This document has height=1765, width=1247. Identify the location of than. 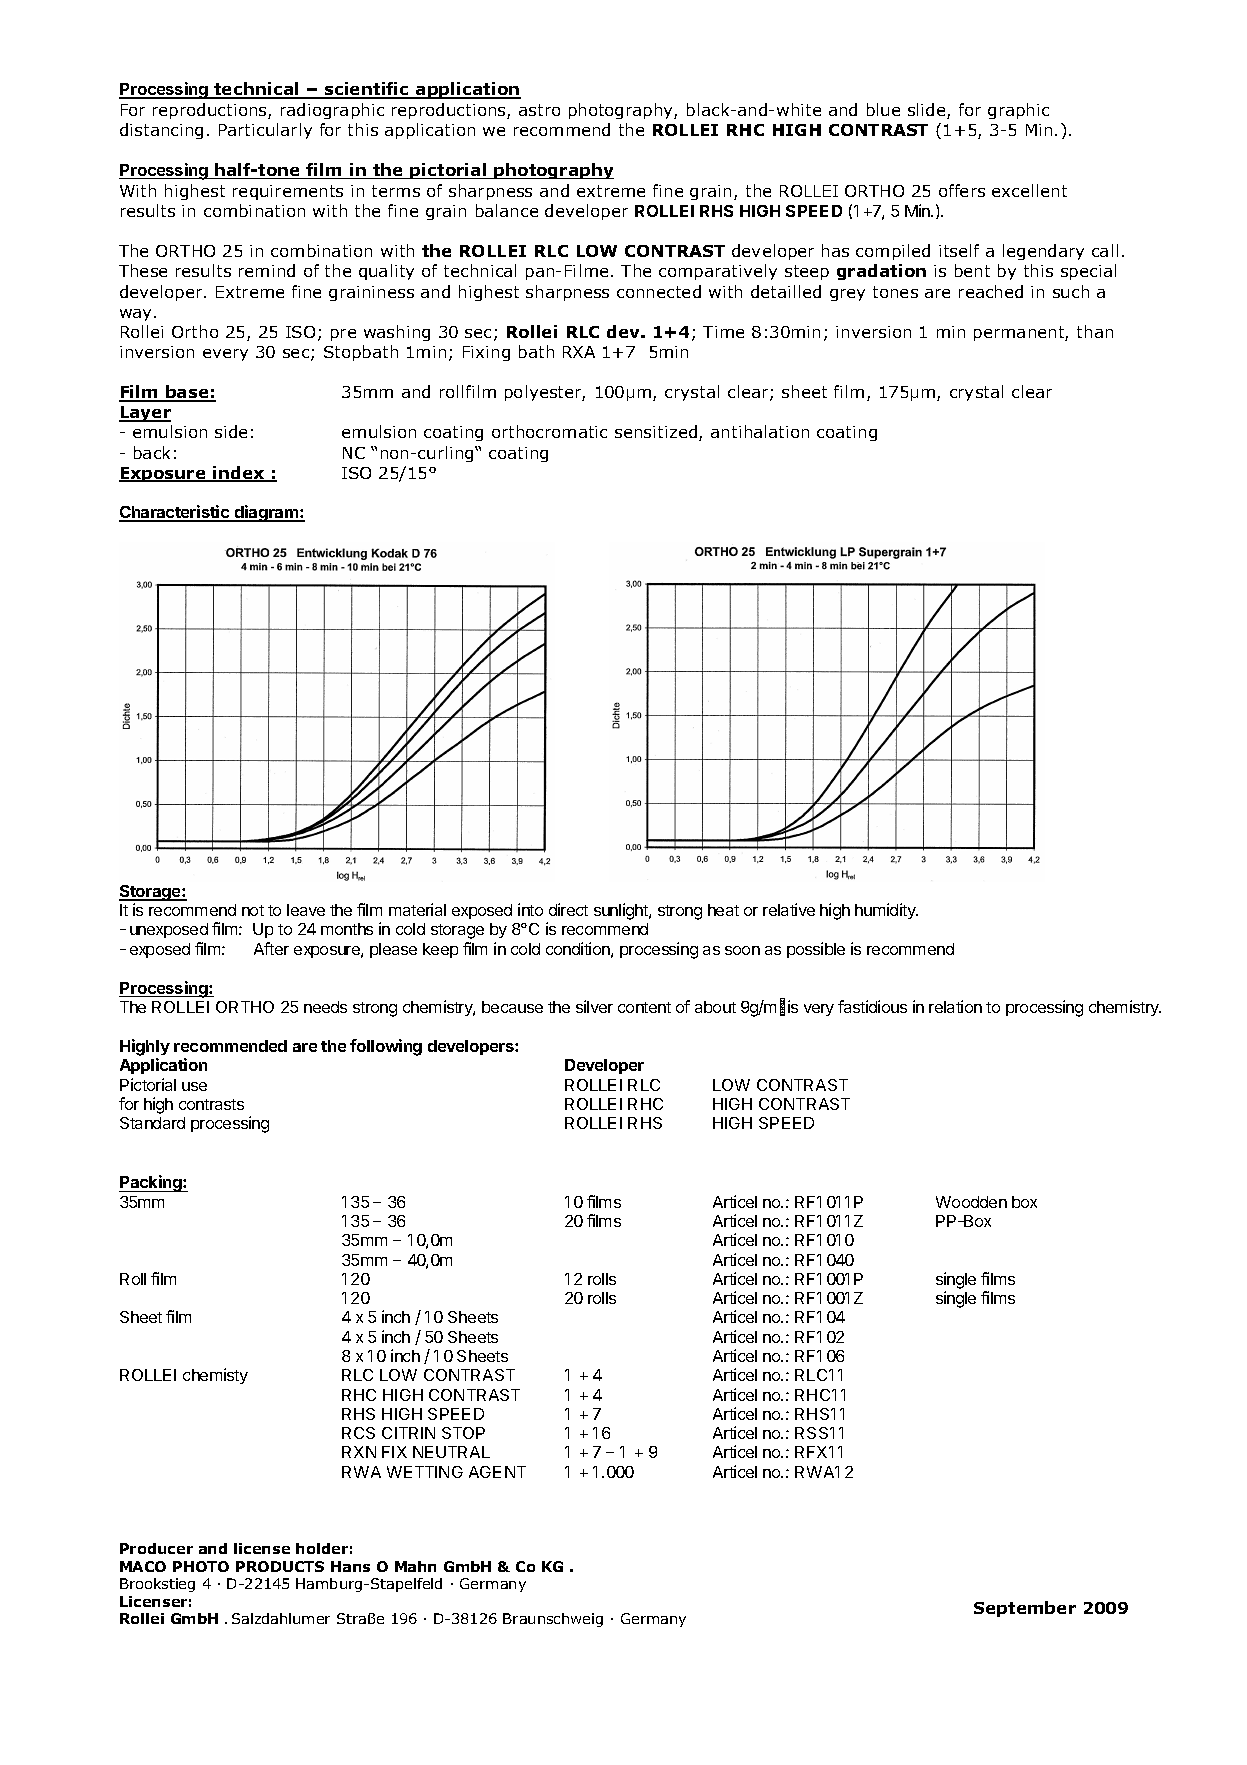
(1095, 331).
